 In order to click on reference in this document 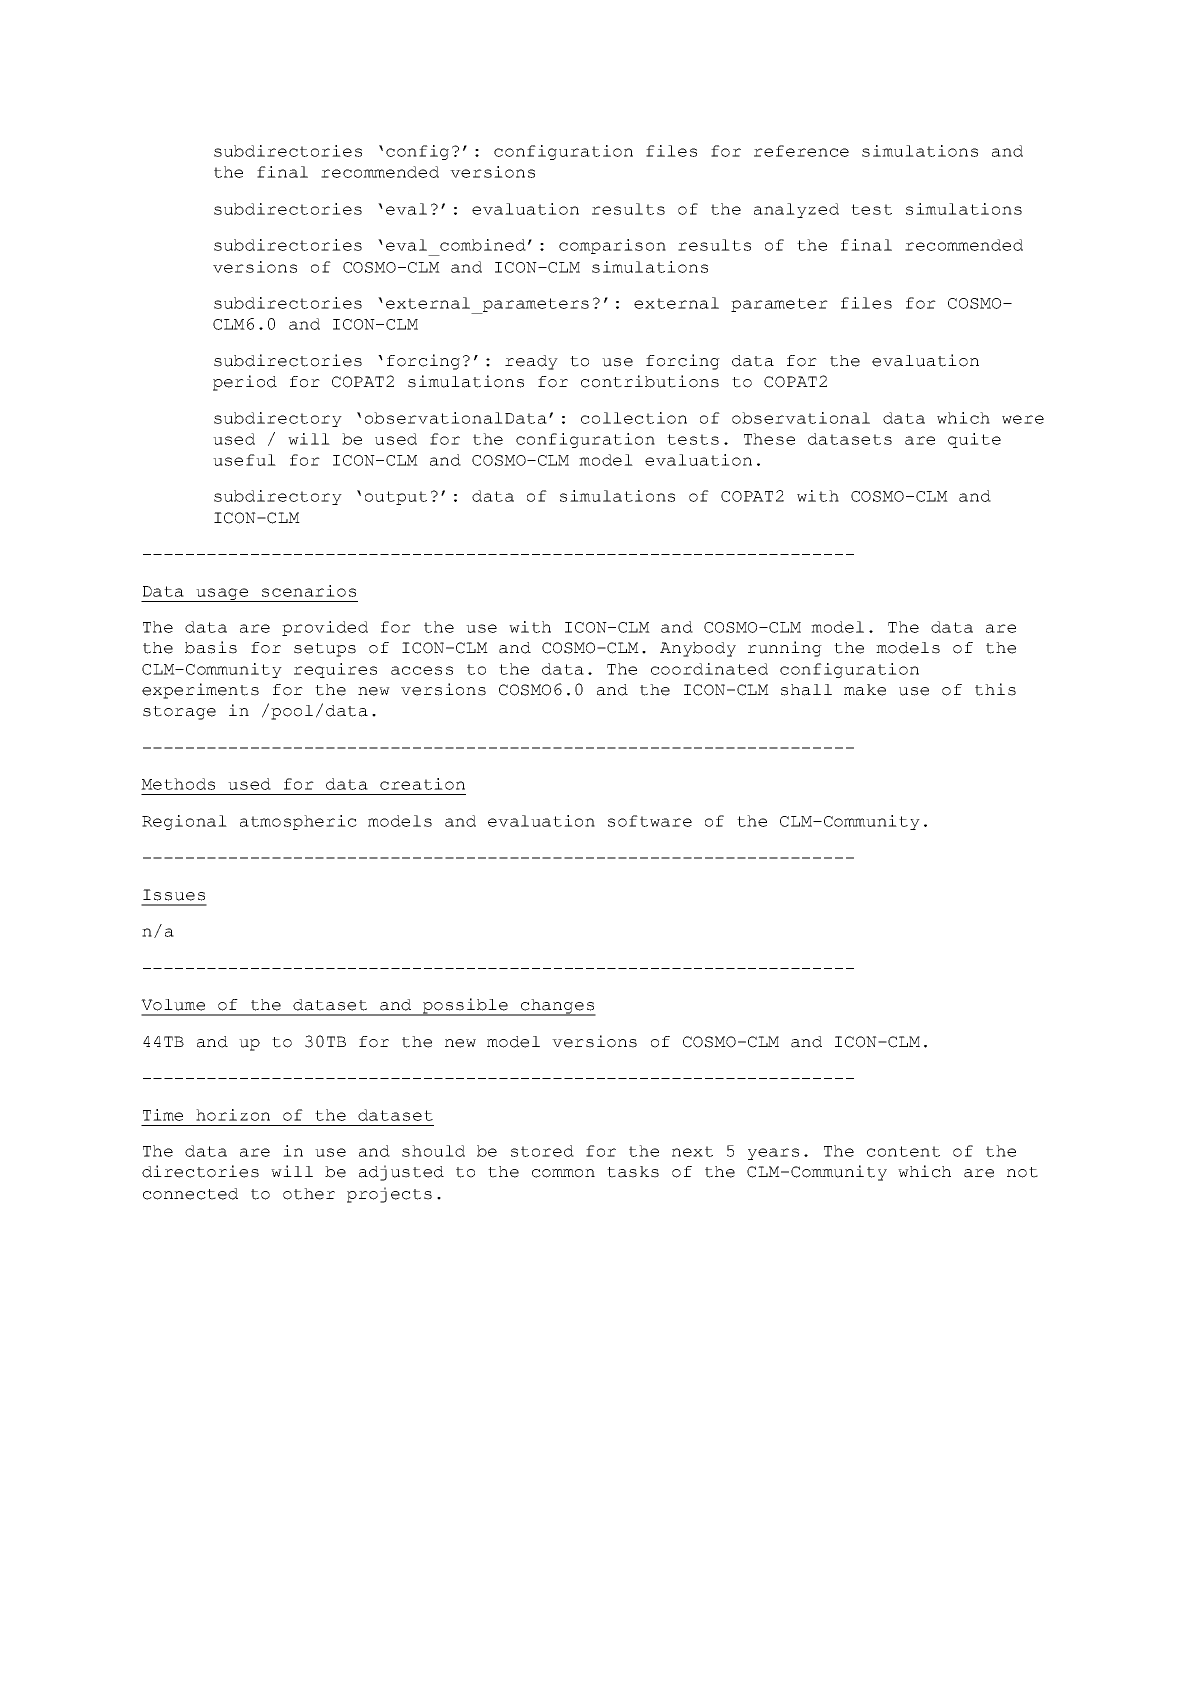, I will do `click(801, 151)`.
